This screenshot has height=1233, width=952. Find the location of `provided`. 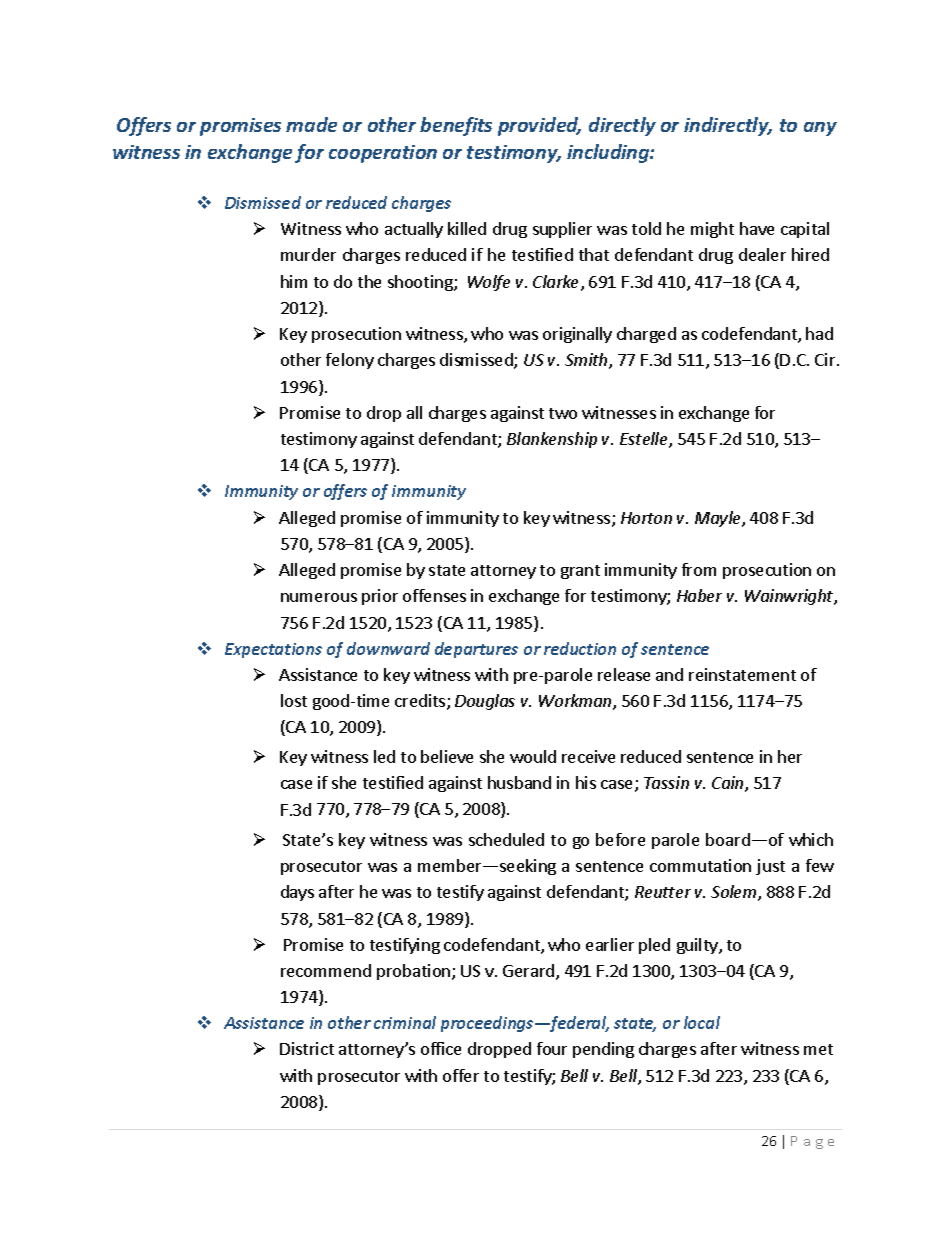

provided is located at coordinates (539, 126).
